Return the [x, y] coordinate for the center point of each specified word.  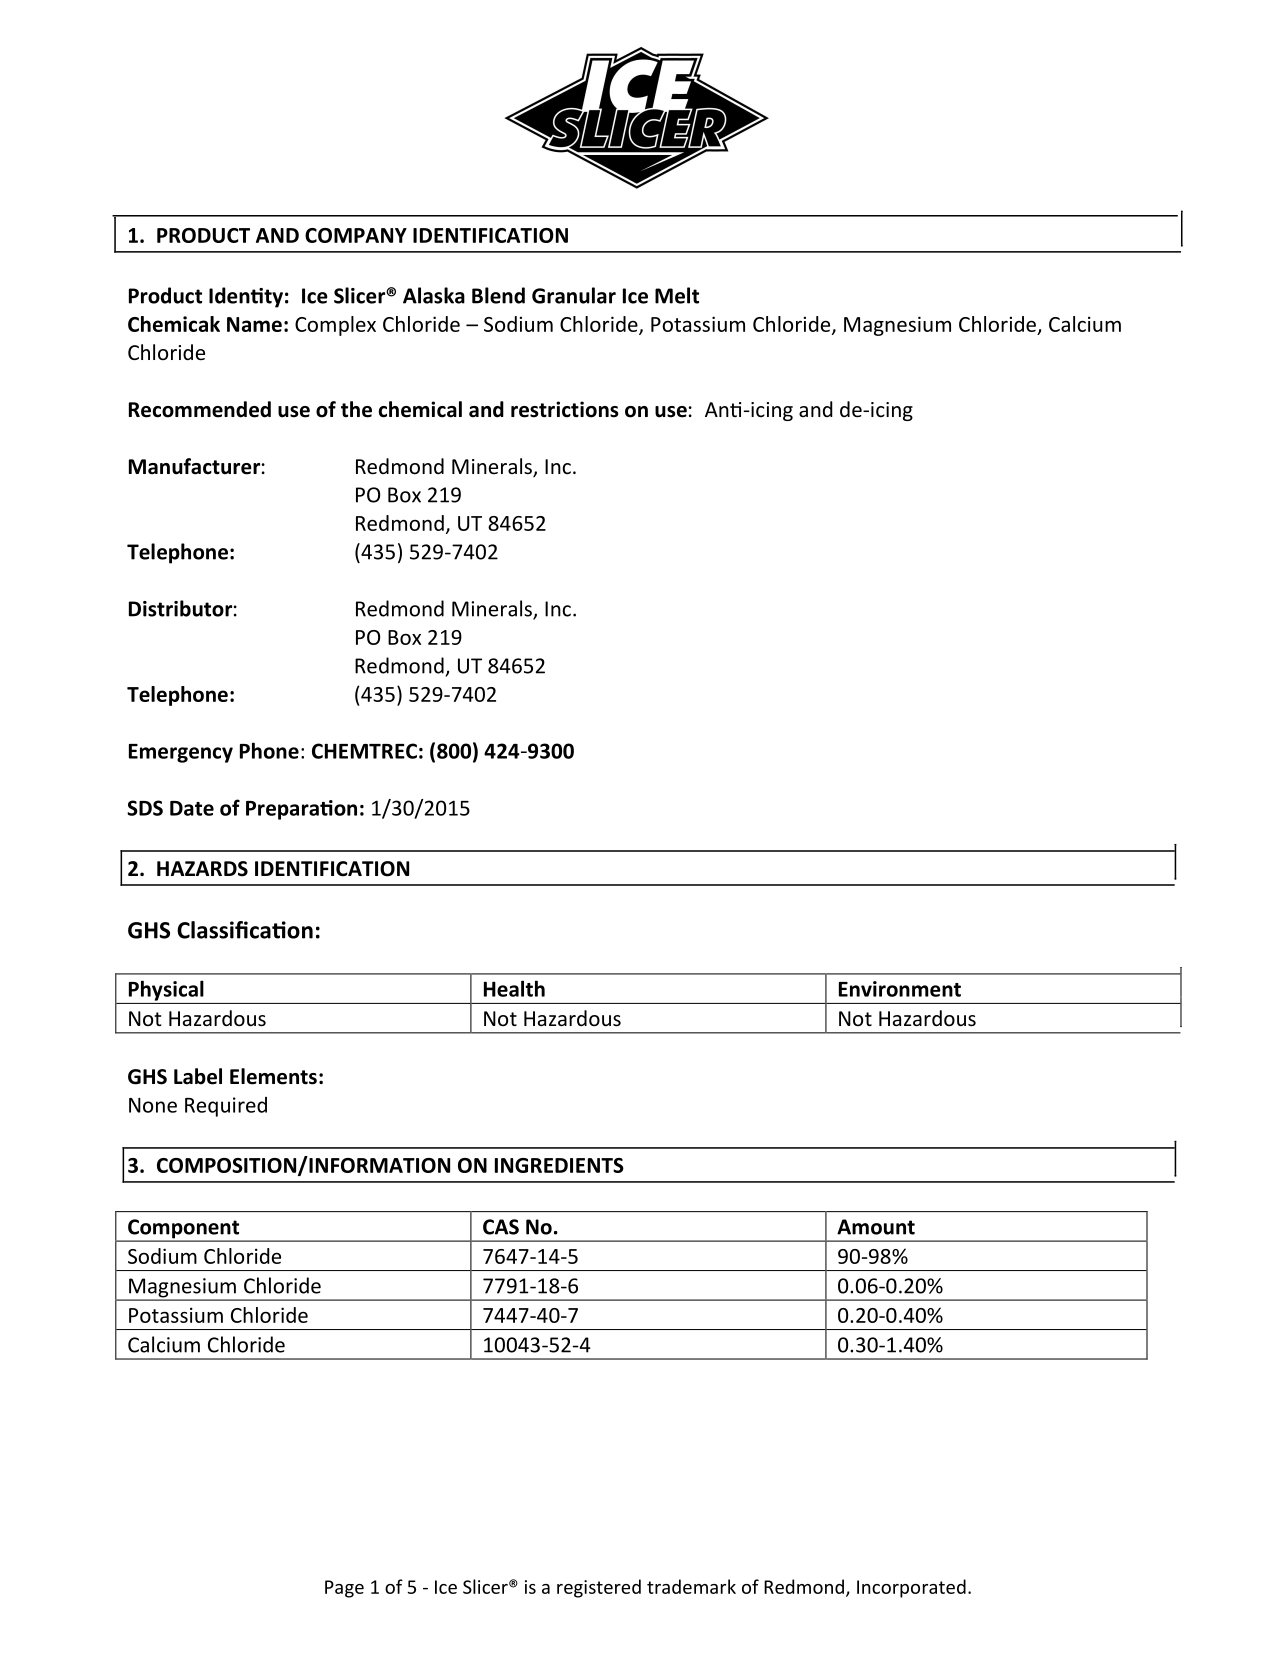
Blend [498, 295]
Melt [677, 295]
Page [344, 1589]
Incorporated [911, 1588]
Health [514, 988]
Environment [900, 989]
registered [599, 1588]
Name [254, 324]
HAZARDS [202, 869]
